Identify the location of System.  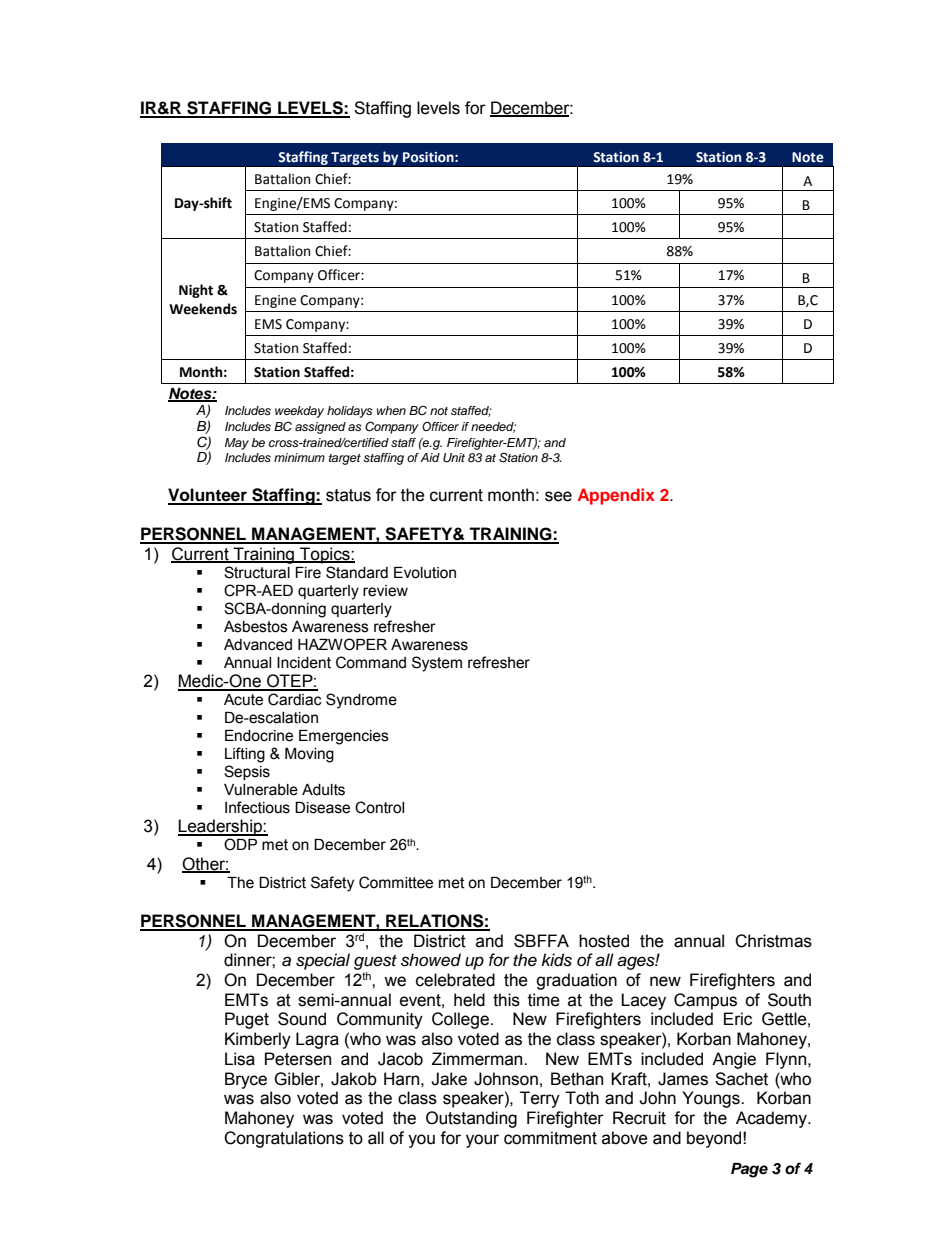
(437, 664).
